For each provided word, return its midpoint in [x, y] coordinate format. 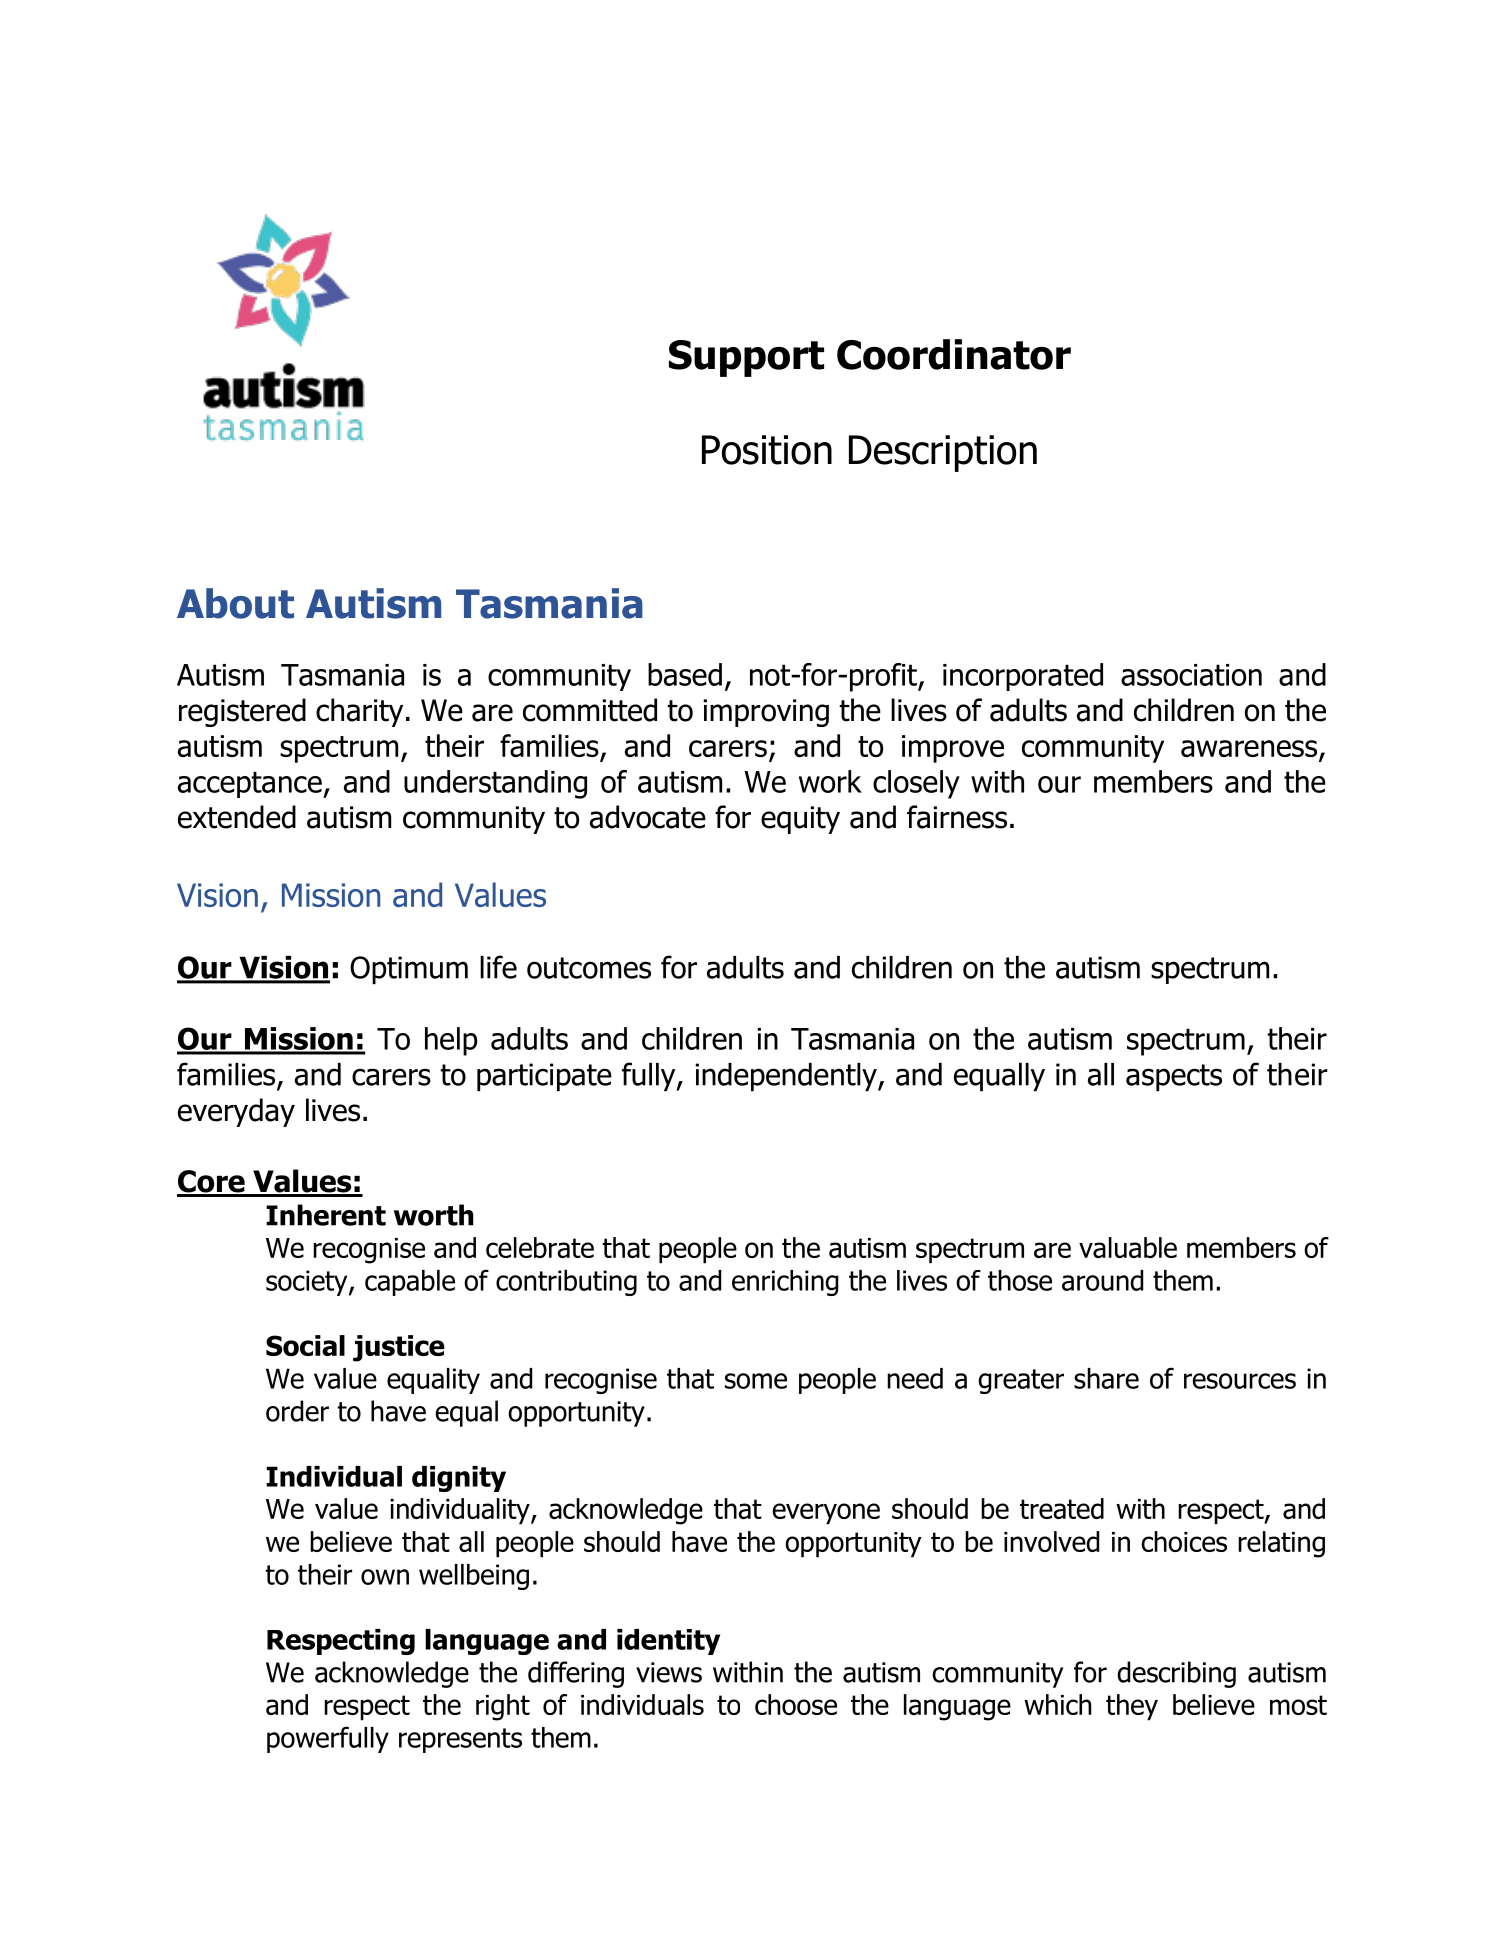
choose [796, 1704]
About [235, 603]
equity [800, 820]
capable [410, 1283]
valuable [1128, 1247]
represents [460, 1740]
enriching [785, 1283]
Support [746, 358]
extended [237, 817]
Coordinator [954, 354]
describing [1176, 1674]
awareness [1250, 750]
